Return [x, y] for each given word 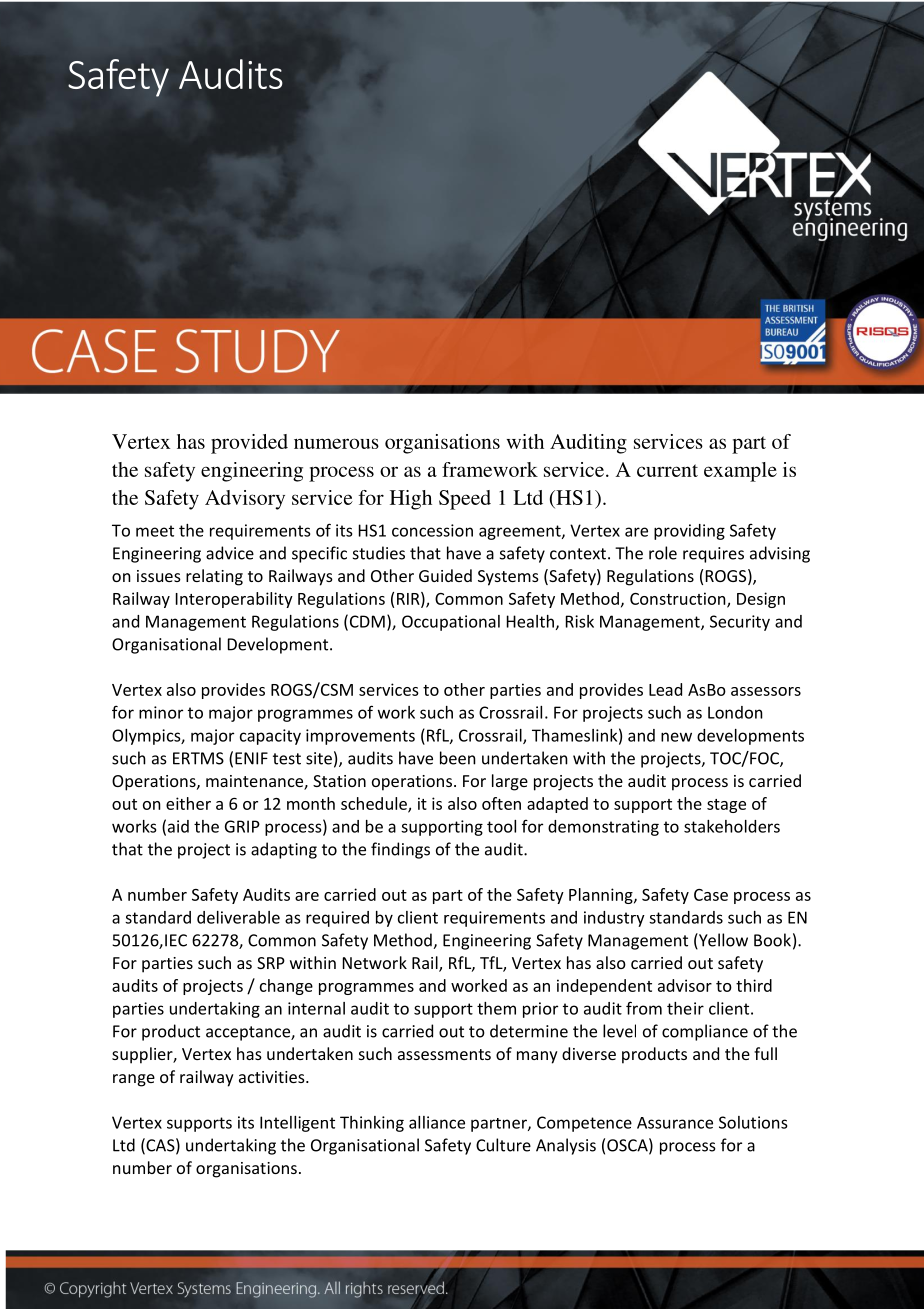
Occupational [451, 623]
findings [400, 850]
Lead [665, 689]
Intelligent [297, 1124]
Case [711, 895]
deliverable [238, 917]
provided [249, 444]
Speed [465, 500]
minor [161, 712]
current [667, 470]
